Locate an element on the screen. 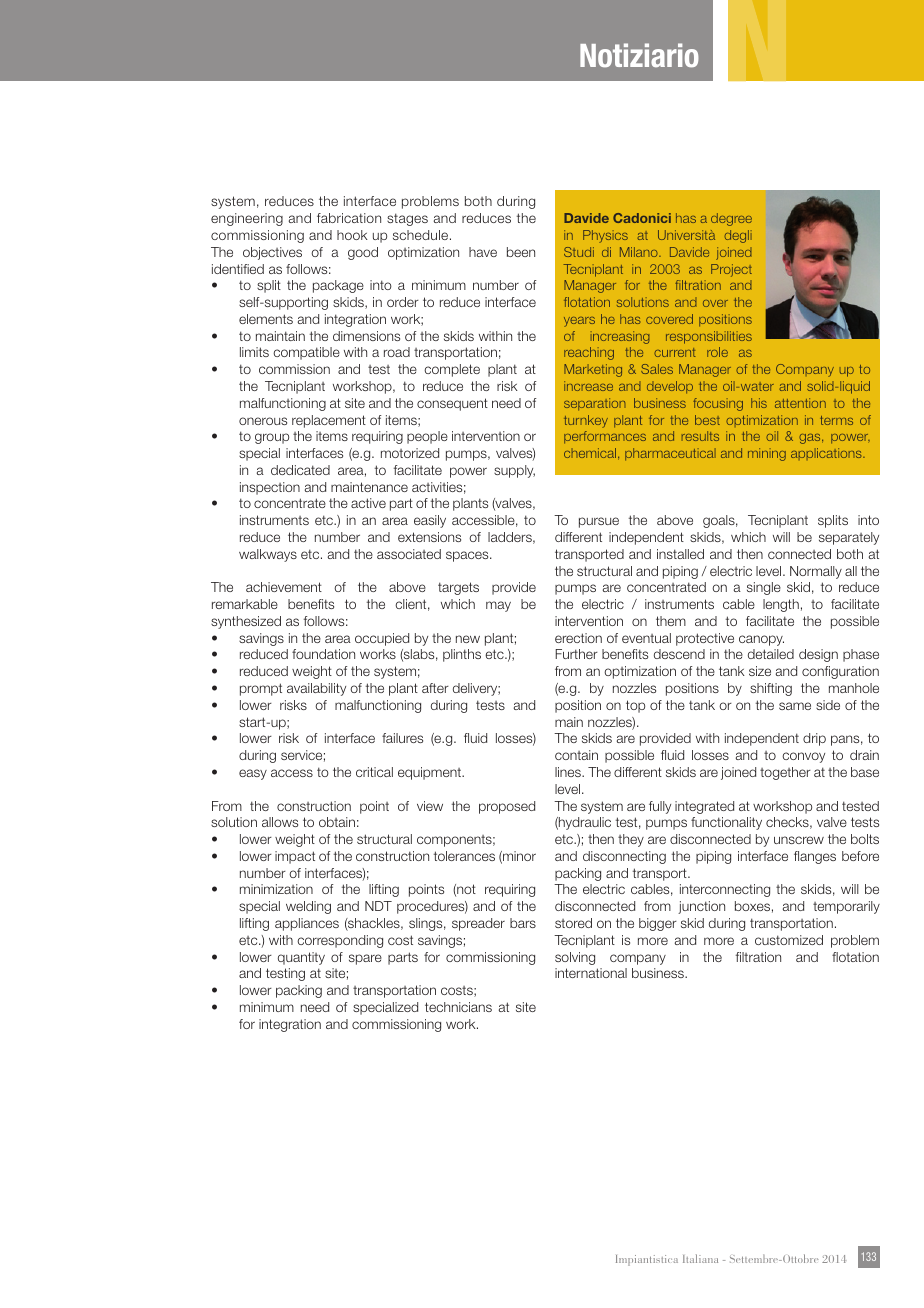  technicians is located at coordinates (458, 1007).
